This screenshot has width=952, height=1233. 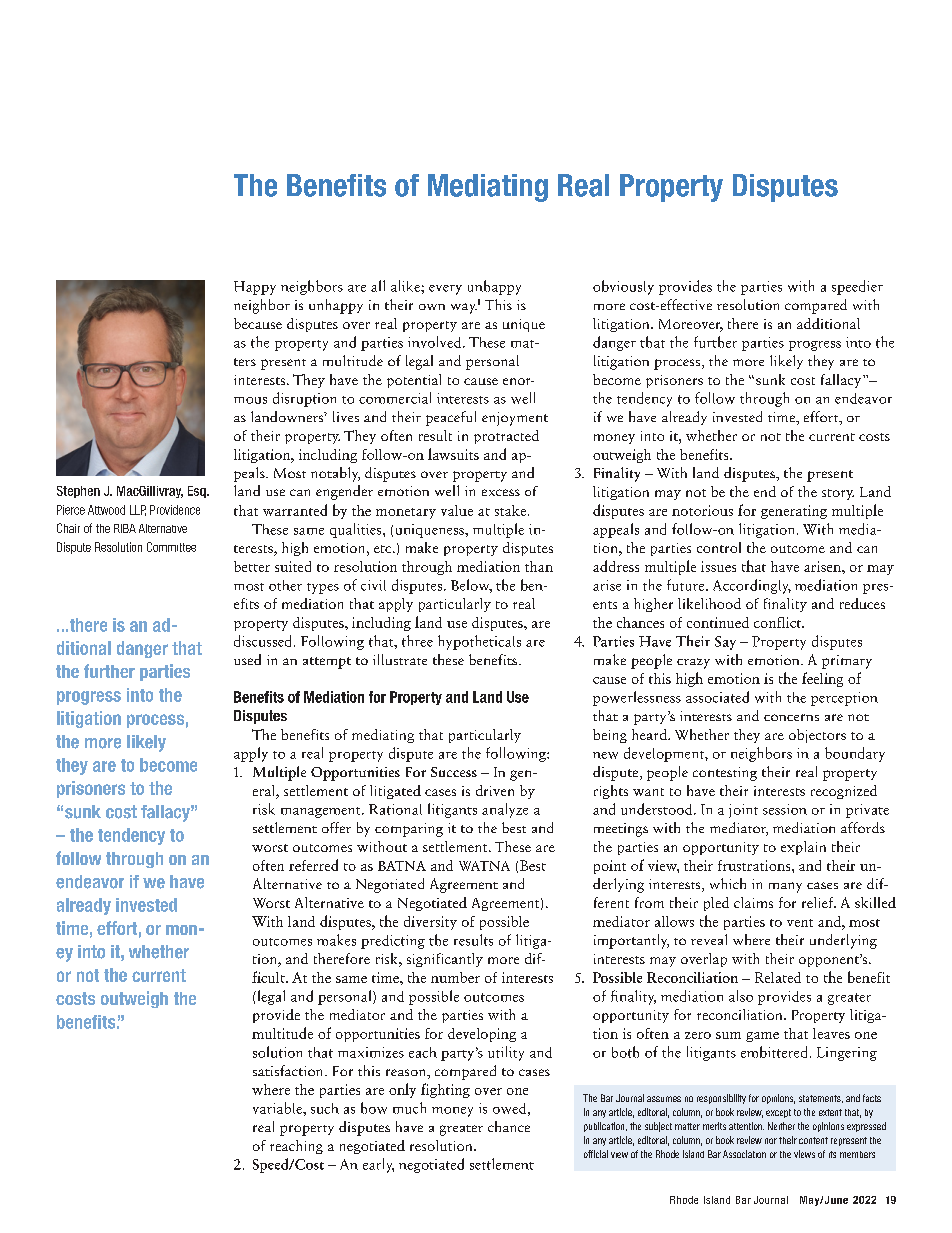 I want to click on than, so click(x=539, y=566).
